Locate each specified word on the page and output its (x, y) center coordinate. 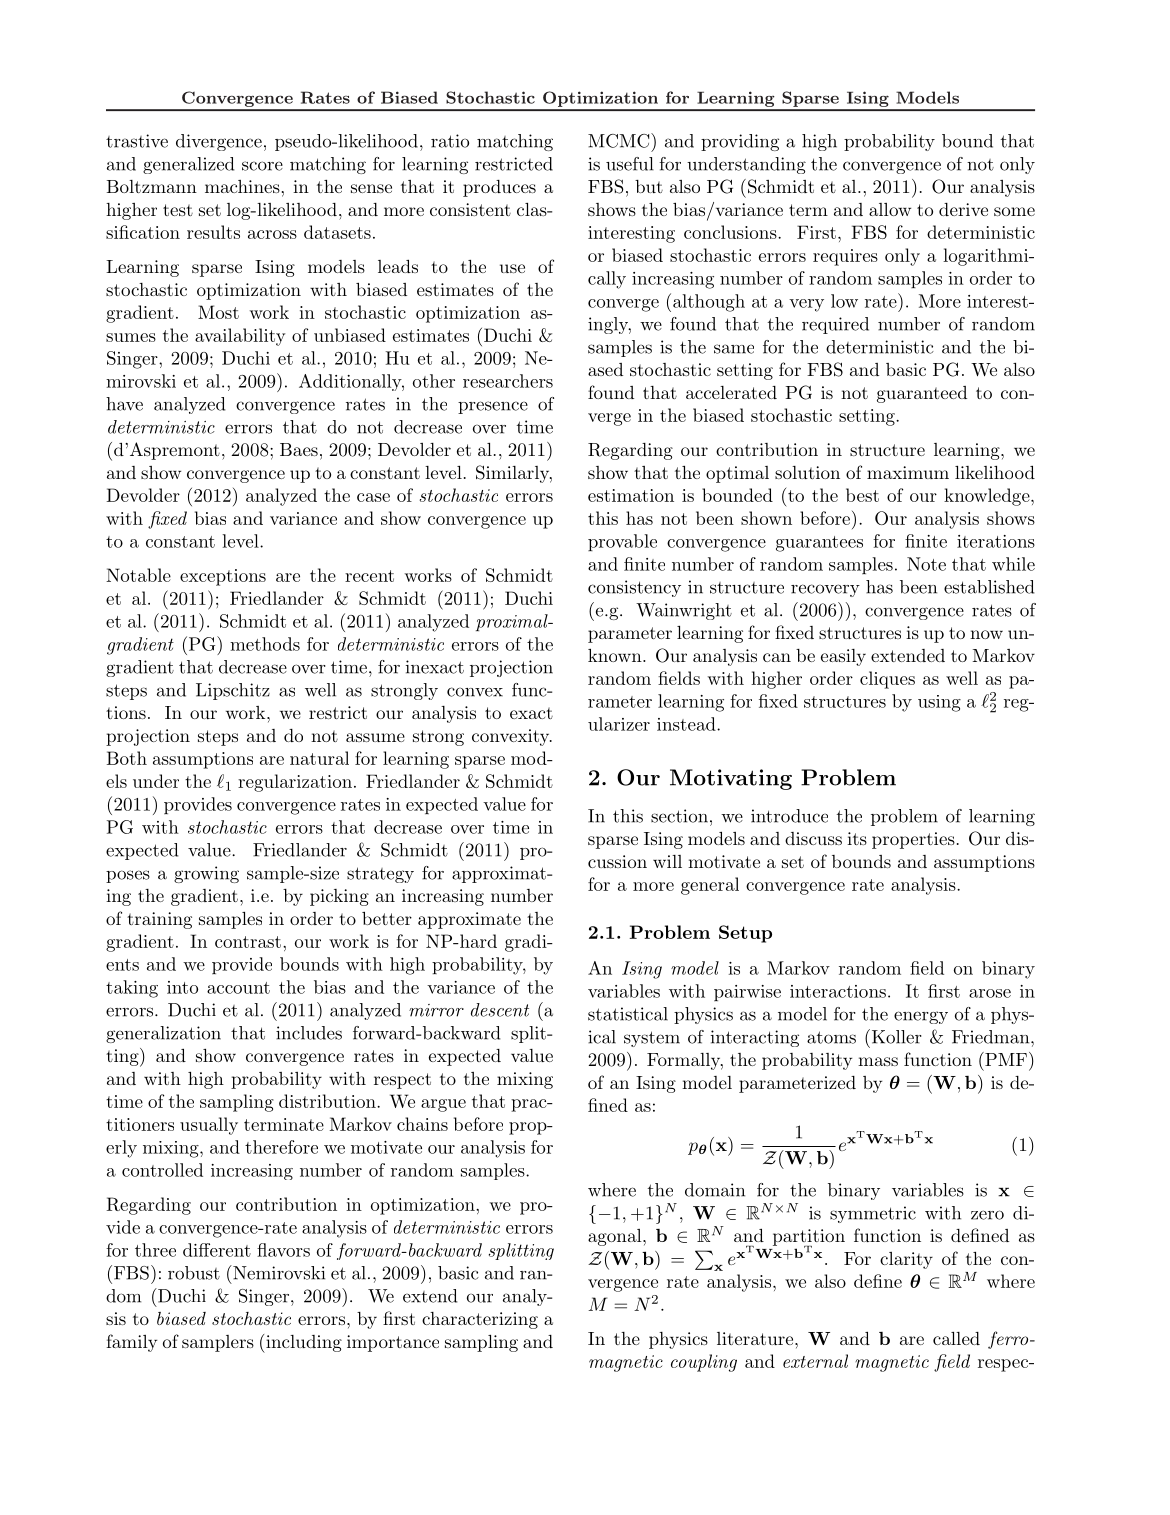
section (679, 816)
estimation (631, 495)
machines (242, 186)
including (303, 1344)
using (939, 703)
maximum (908, 472)
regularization (295, 783)
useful (630, 164)
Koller (895, 1036)
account (238, 988)
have (124, 404)
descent (500, 1010)
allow (890, 209)
